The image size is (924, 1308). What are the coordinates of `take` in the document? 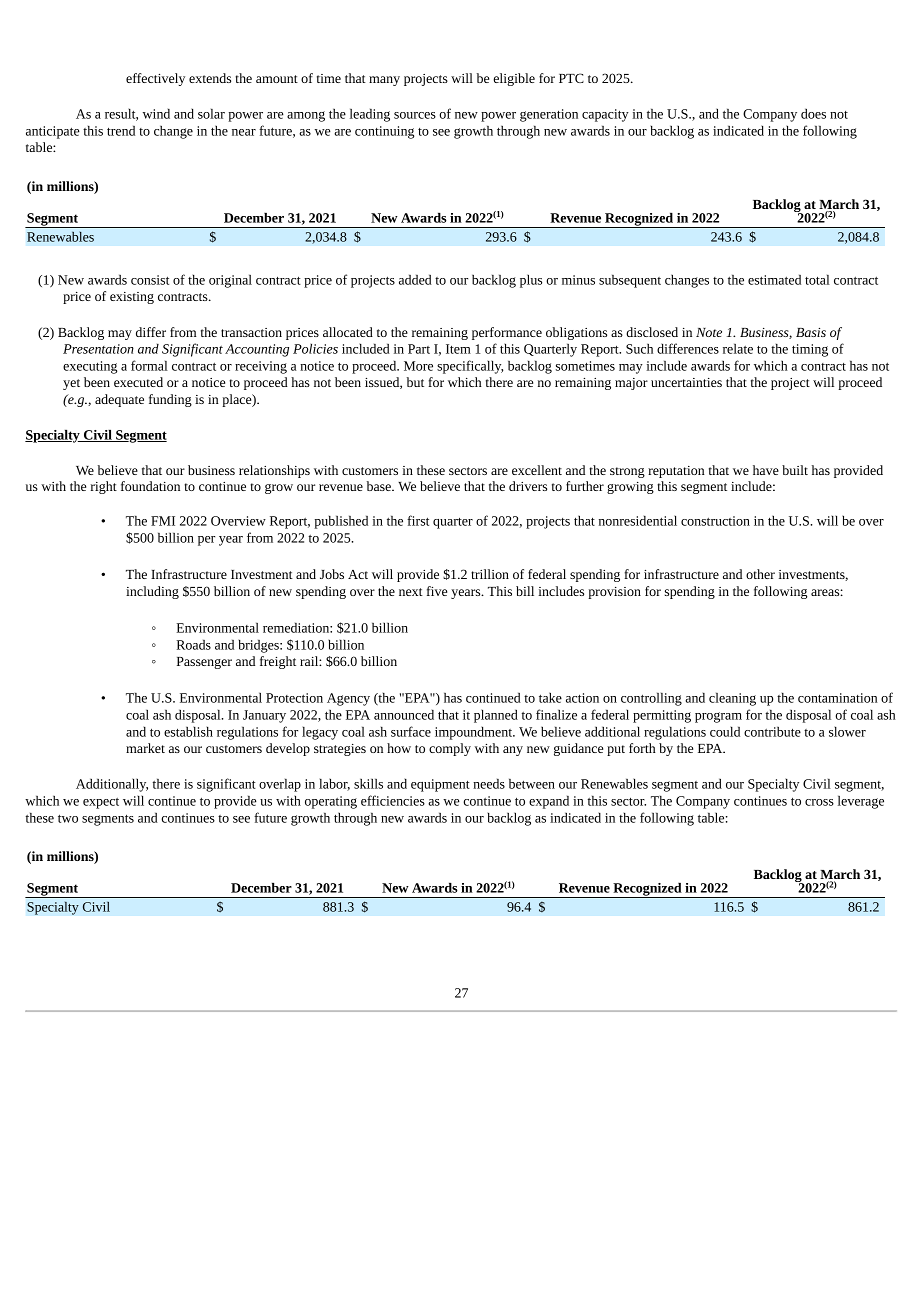 It's located at (550, 697).
